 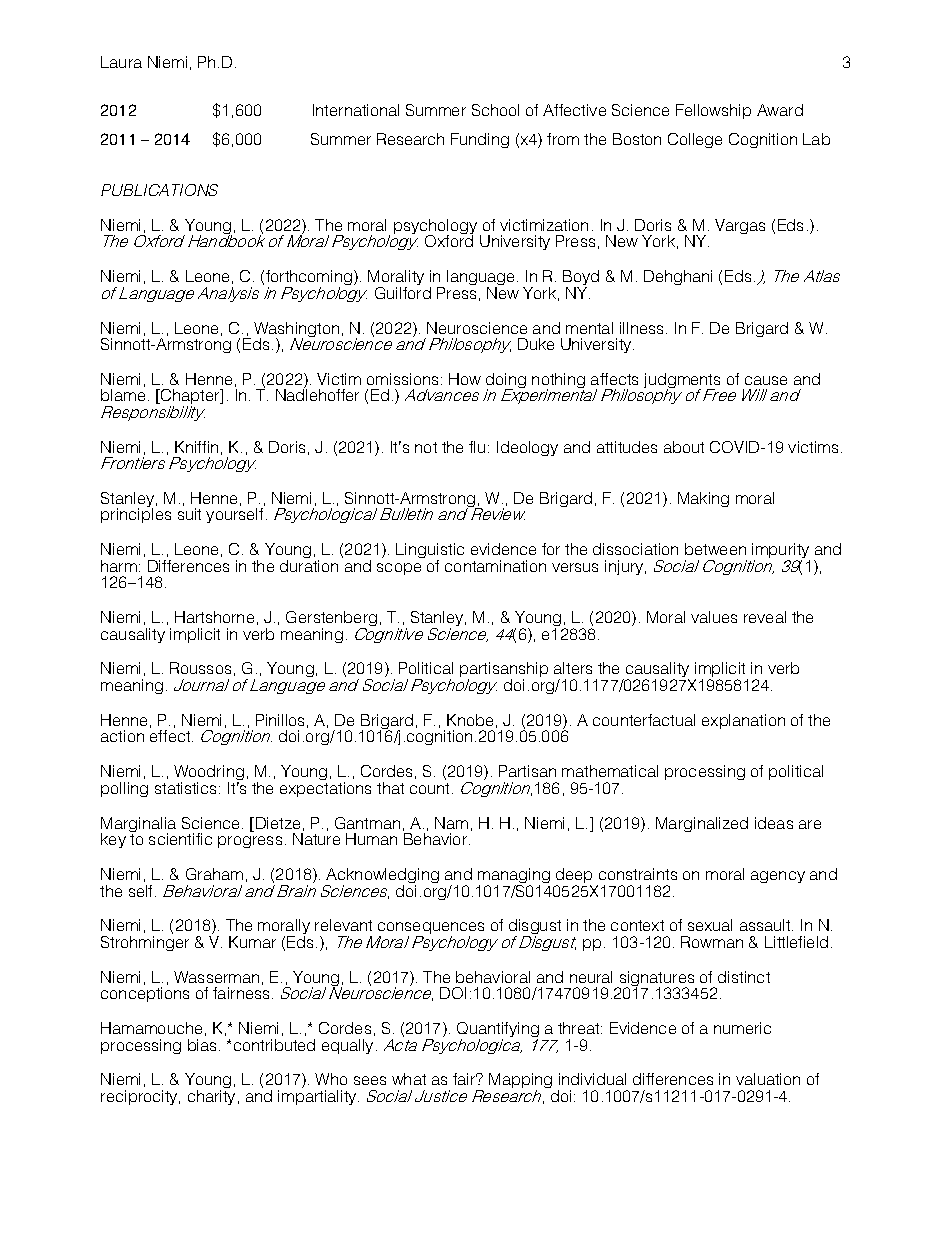 I want to click on explanation, so click(x=743, y=721).
